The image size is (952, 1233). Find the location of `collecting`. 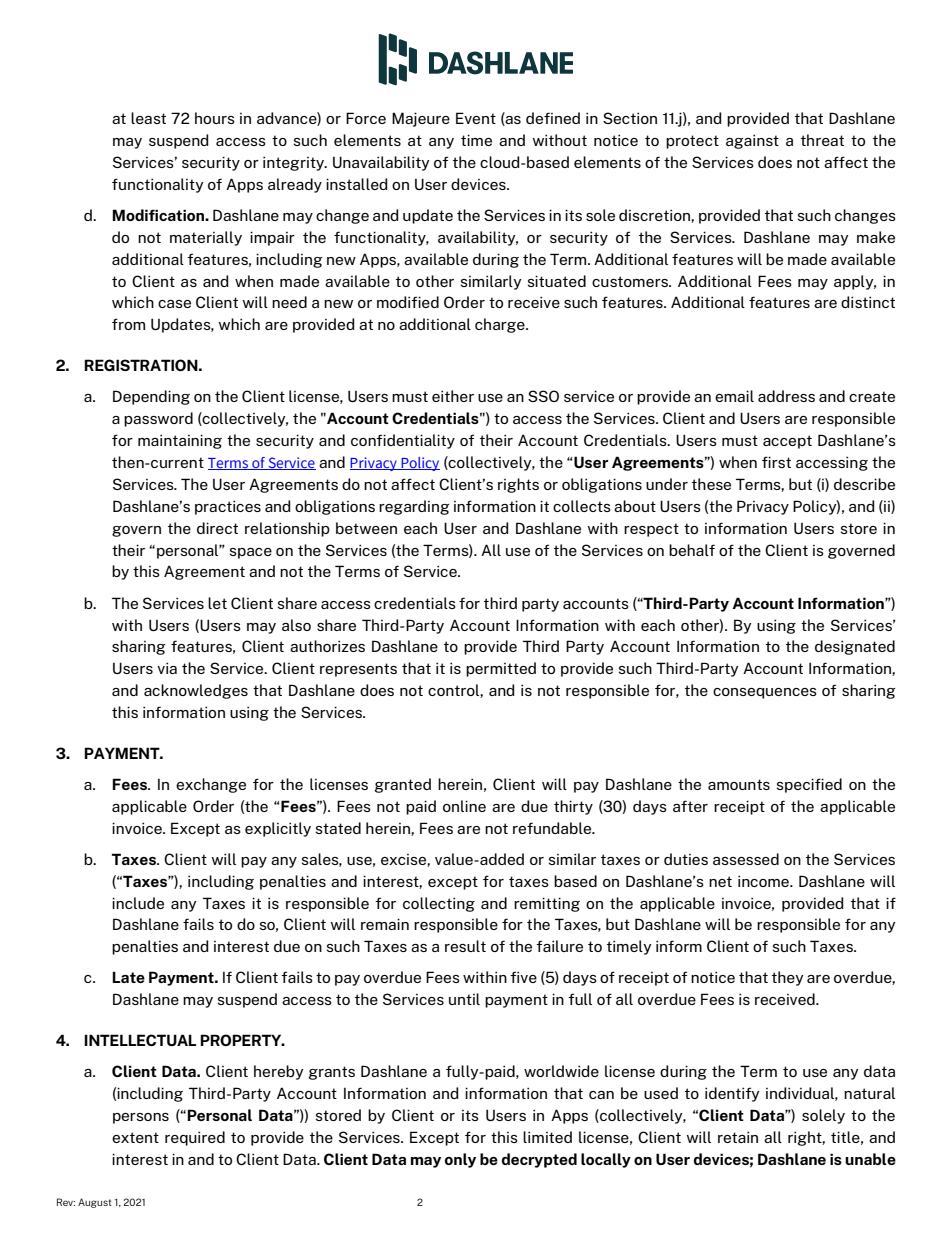

collecting is located at coordinates (439, 904).
